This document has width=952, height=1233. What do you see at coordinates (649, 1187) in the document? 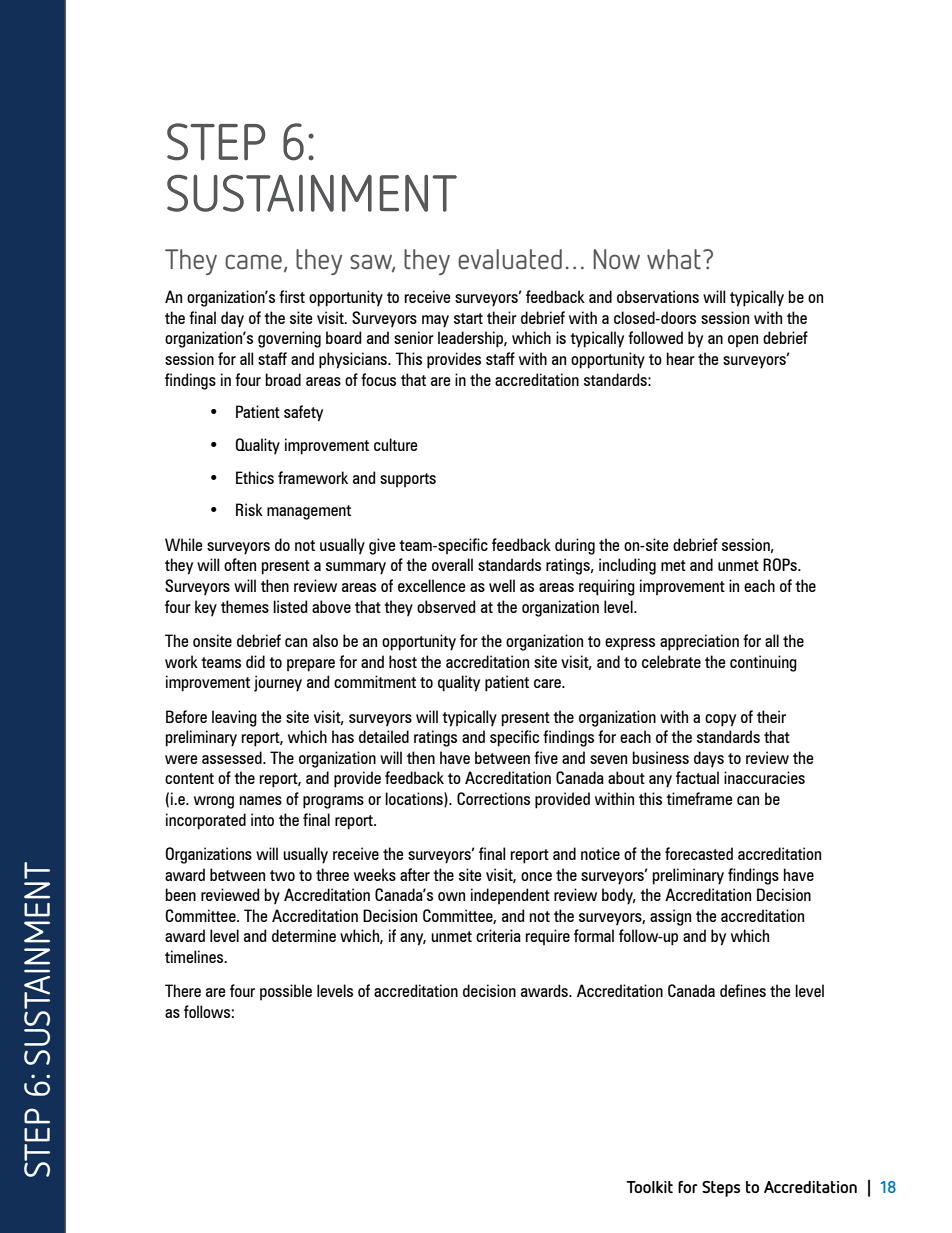
I see `Toolkit` at bounding box center [649, 1187].
